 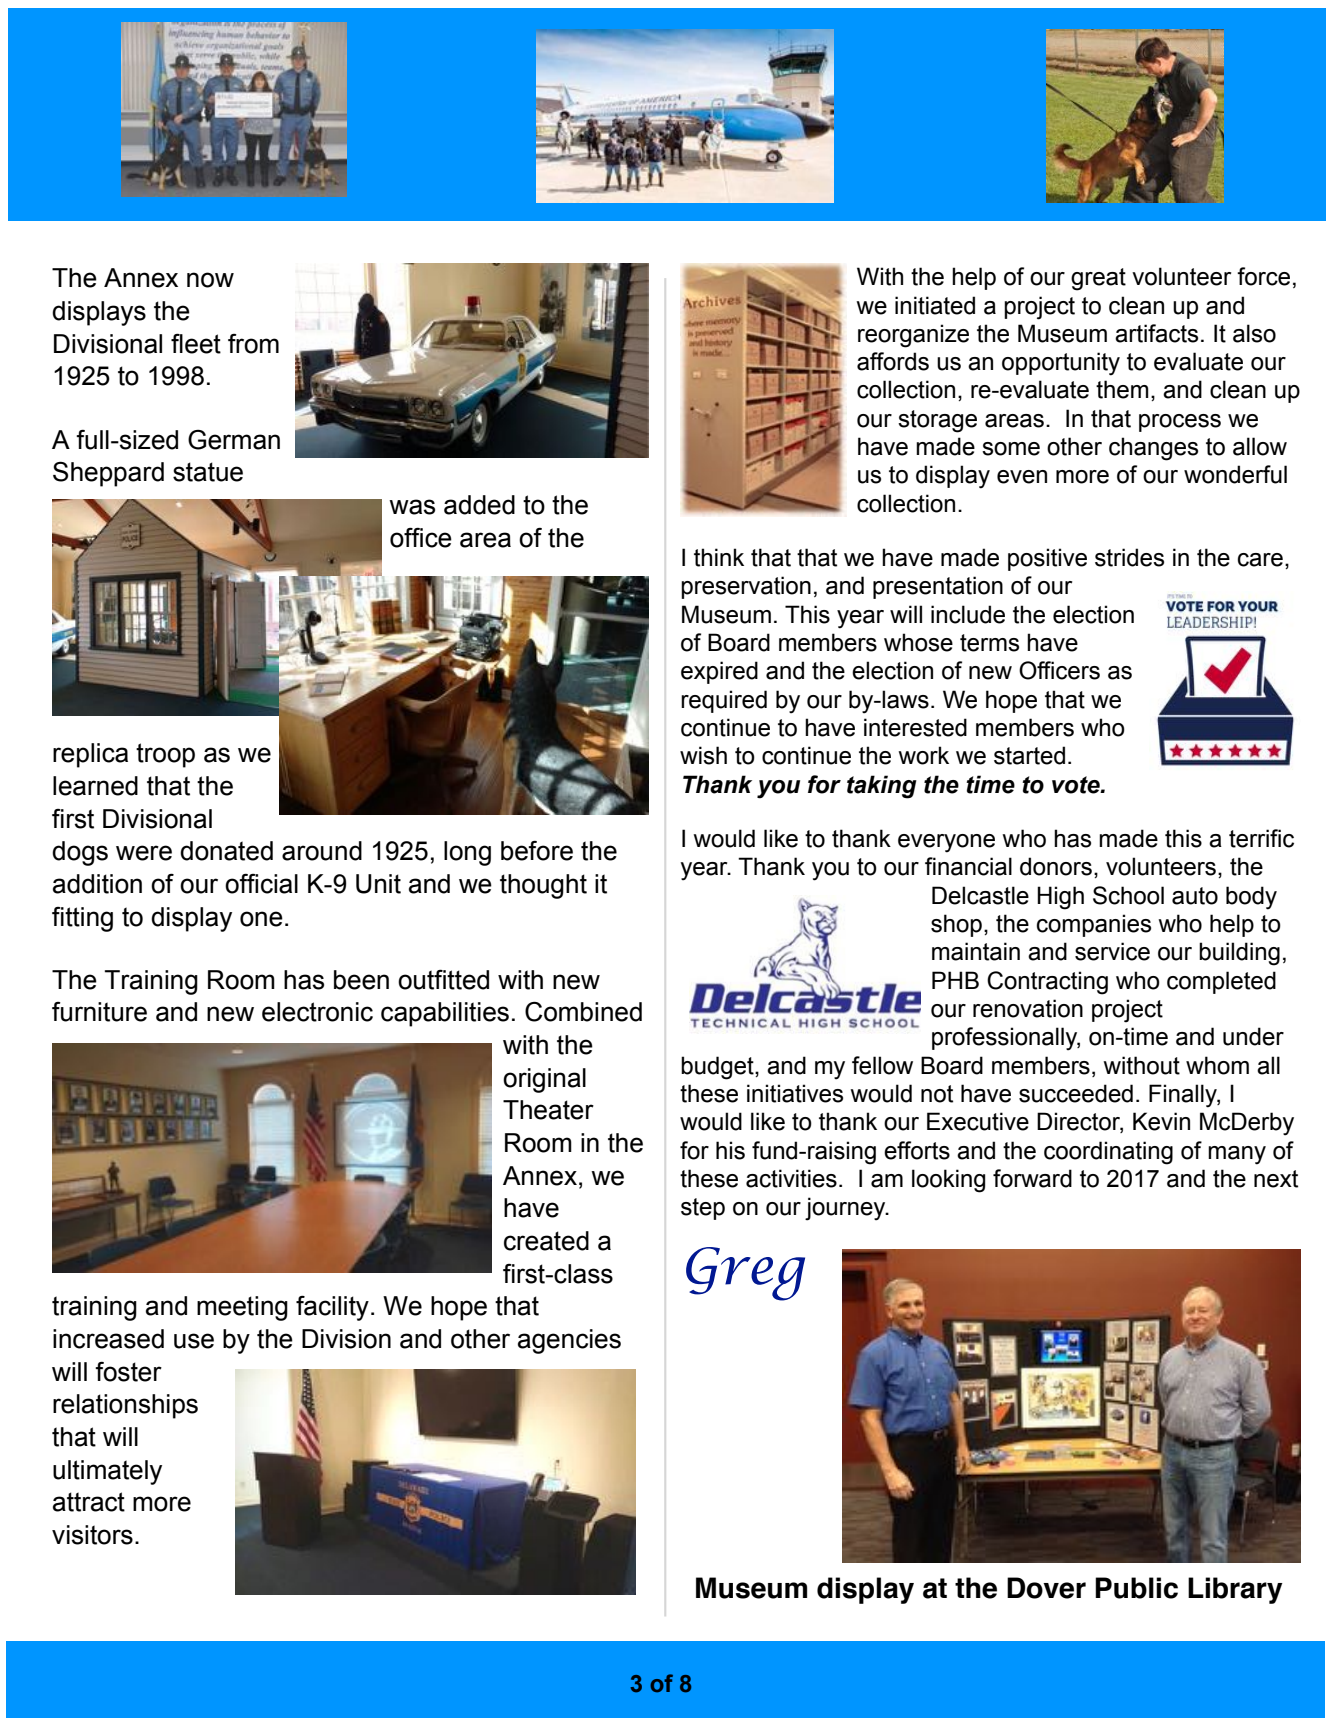 What do you see at coordinates (1032, 1178) in the screenshot?
I see `forward` at bounding box center [1032, 1178].
